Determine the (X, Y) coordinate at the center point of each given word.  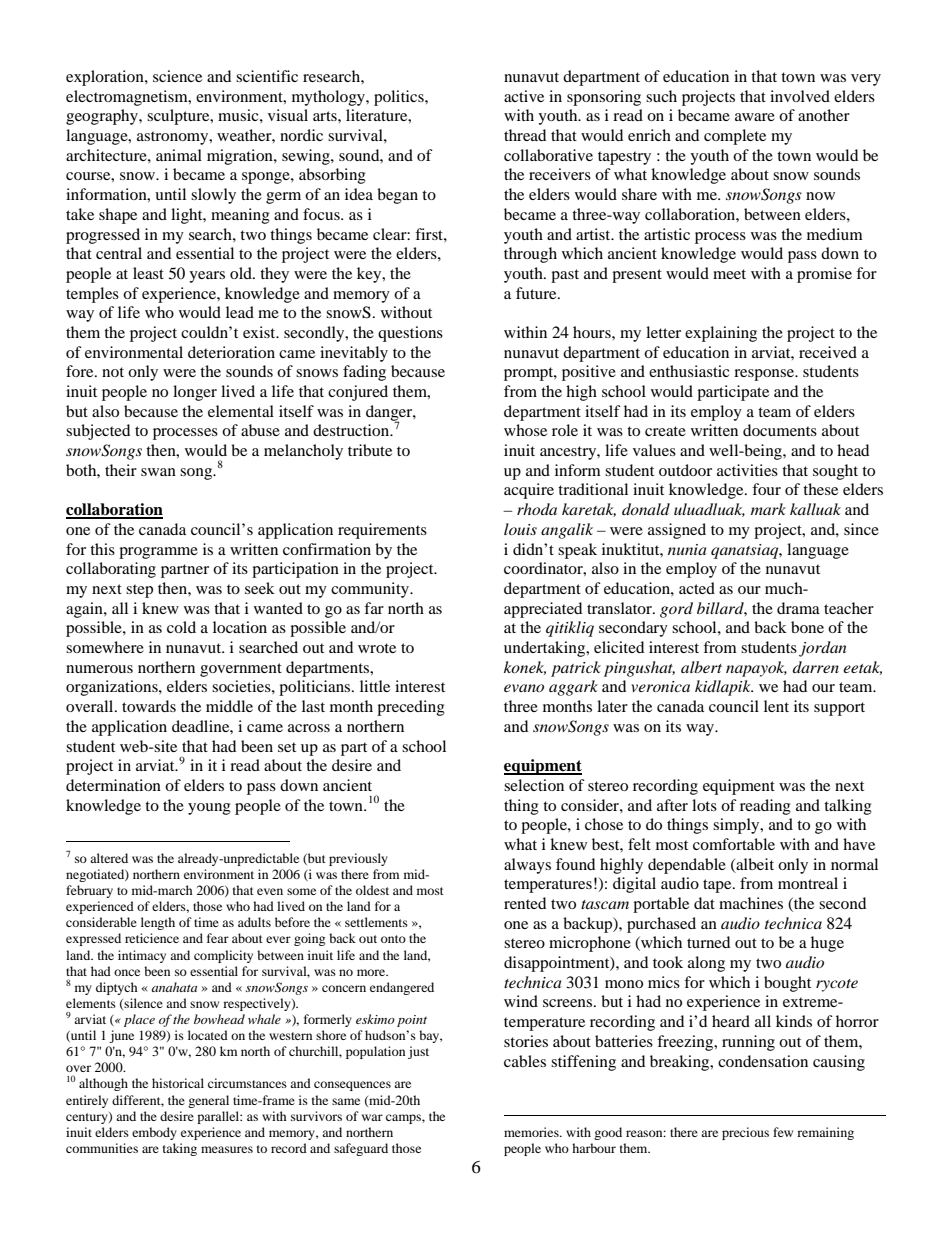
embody (154, 1133)
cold (181, 627)
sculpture (179, 117)
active (524, 96)
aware (755, 117)
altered (109, 858)
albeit (754, 865)
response (765, 375)
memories (532, 1132)
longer (195, 393)
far (374, 608)
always (527, 866)
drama (798, 608)
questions (410, 334)
